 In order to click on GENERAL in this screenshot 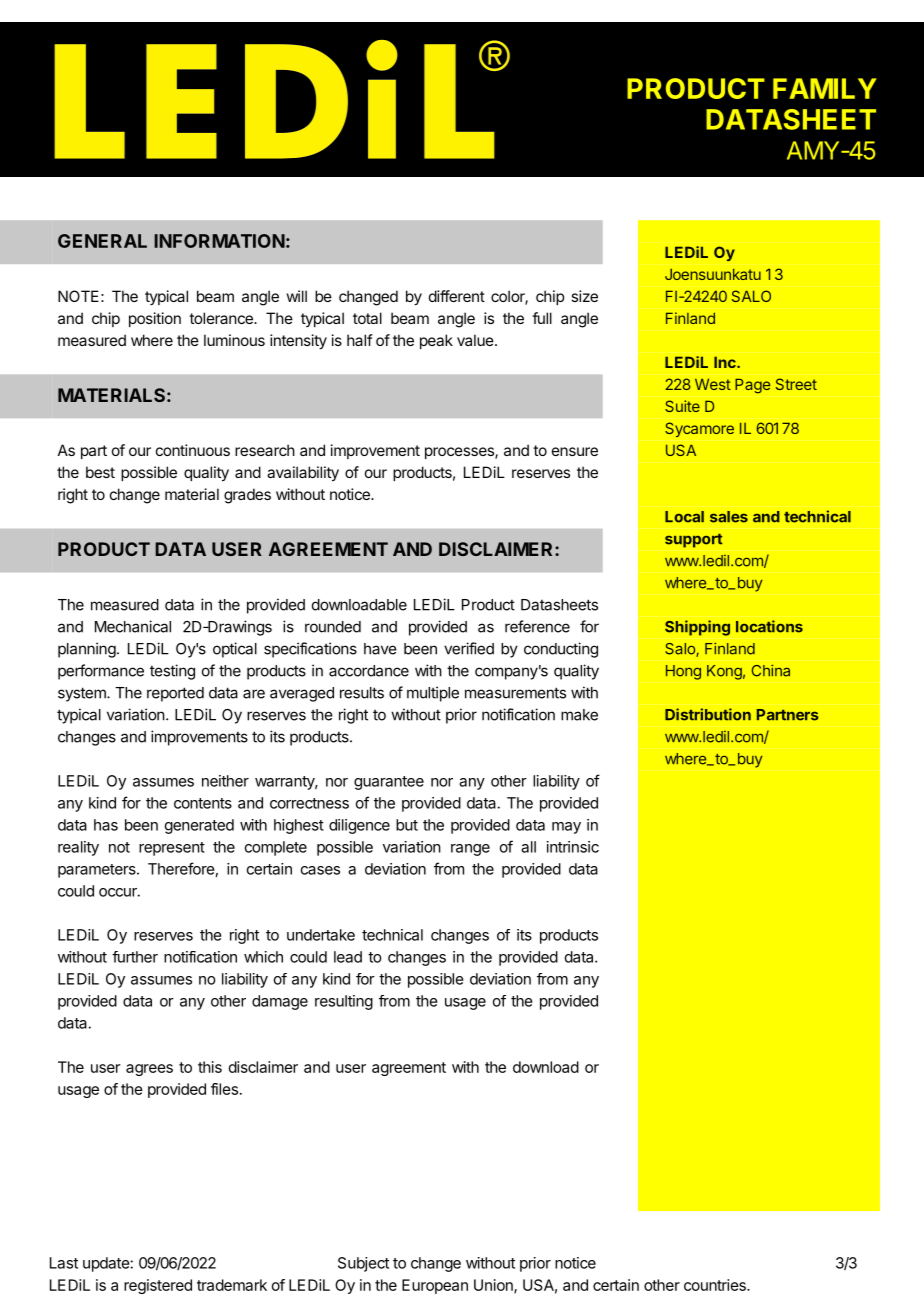, I will do `click(102, 241)`.
